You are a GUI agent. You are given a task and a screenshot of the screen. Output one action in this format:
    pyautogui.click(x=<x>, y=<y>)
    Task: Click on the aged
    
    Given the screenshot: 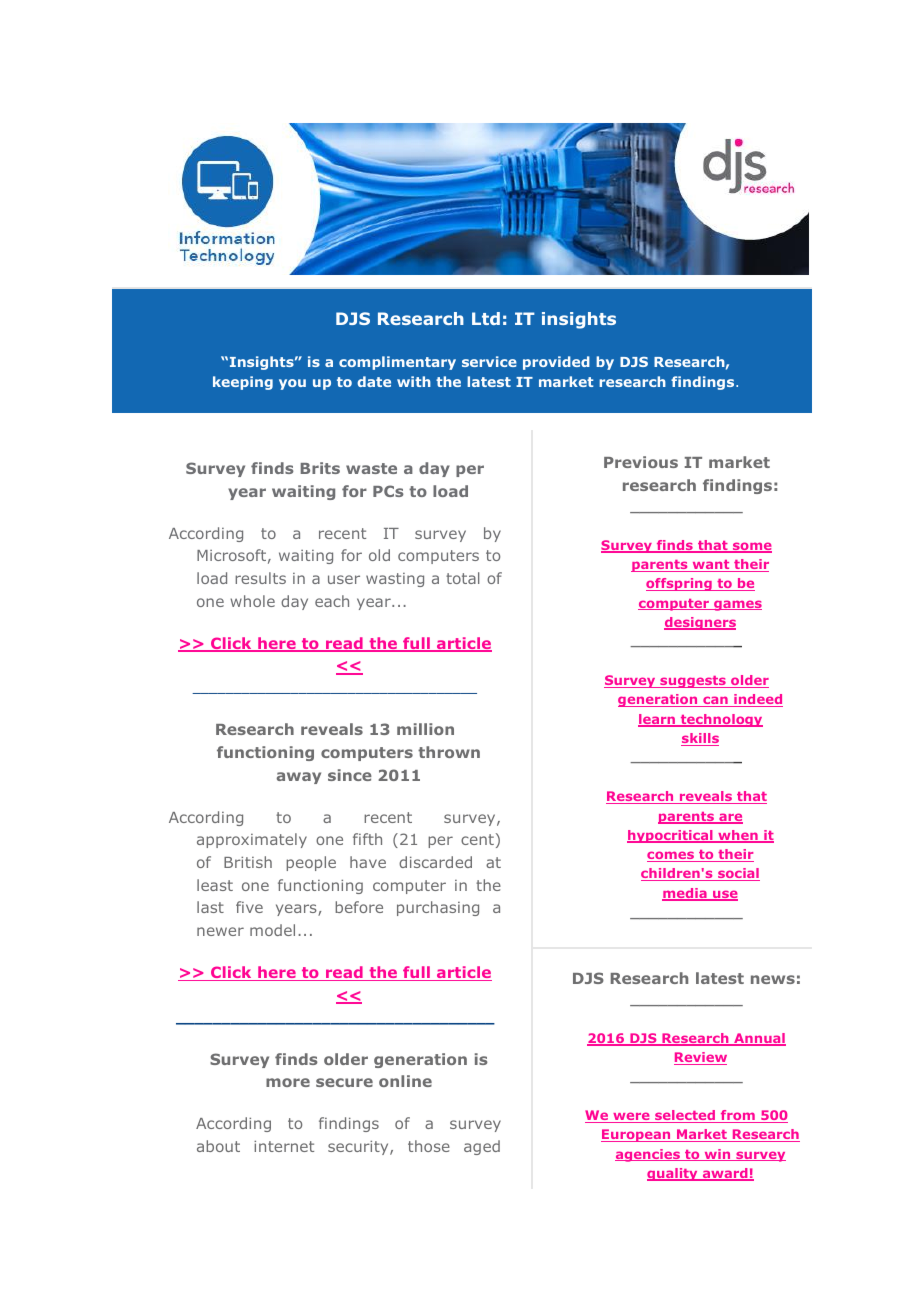 What is the action you would take?
    pyautogui.click(x=482, y=1147)
